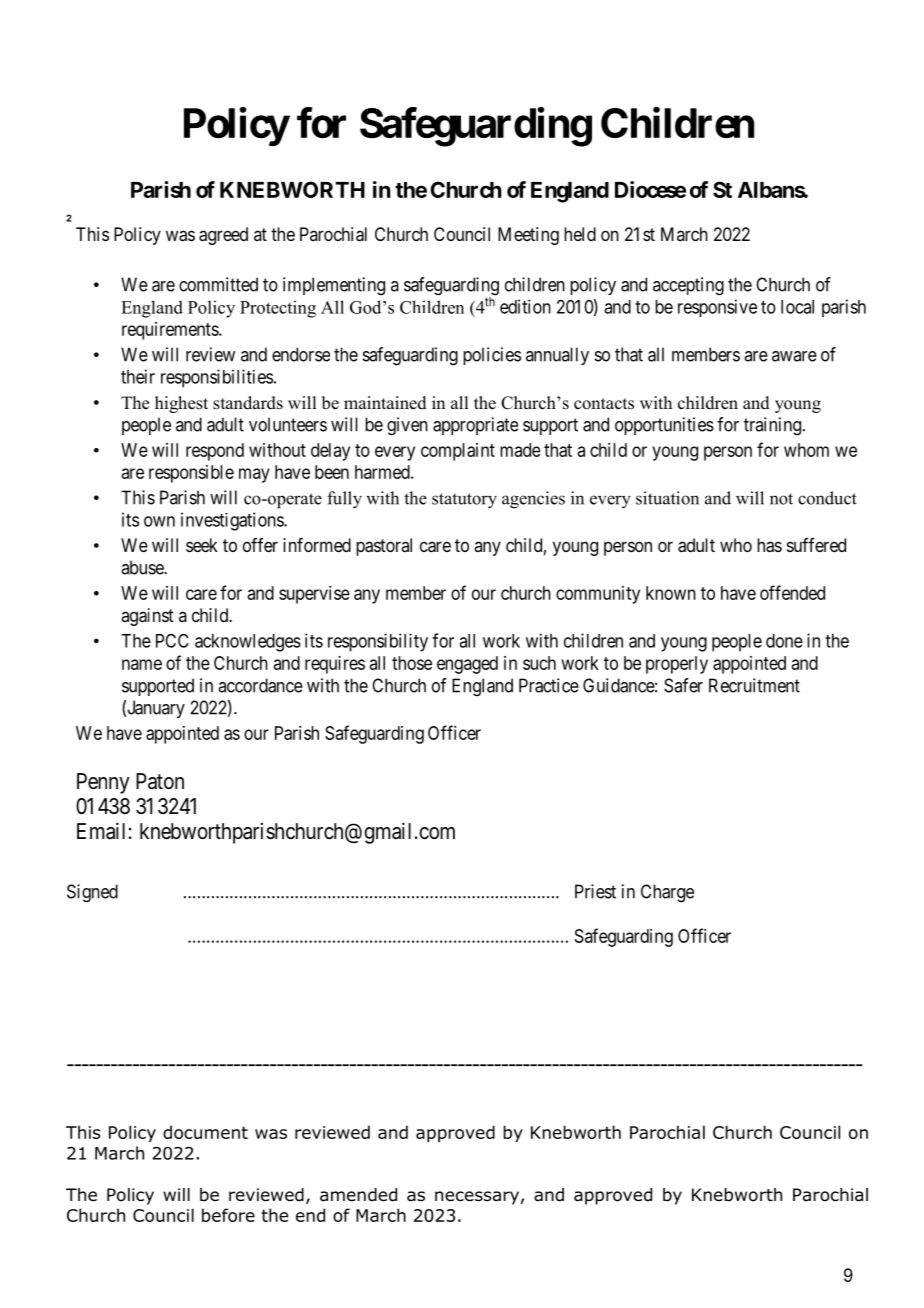 The height and width of the screenshot is (1308, 924). Describe the element at coordinates (528, 236) in the screenshot. I see `Meeting` at that location.
